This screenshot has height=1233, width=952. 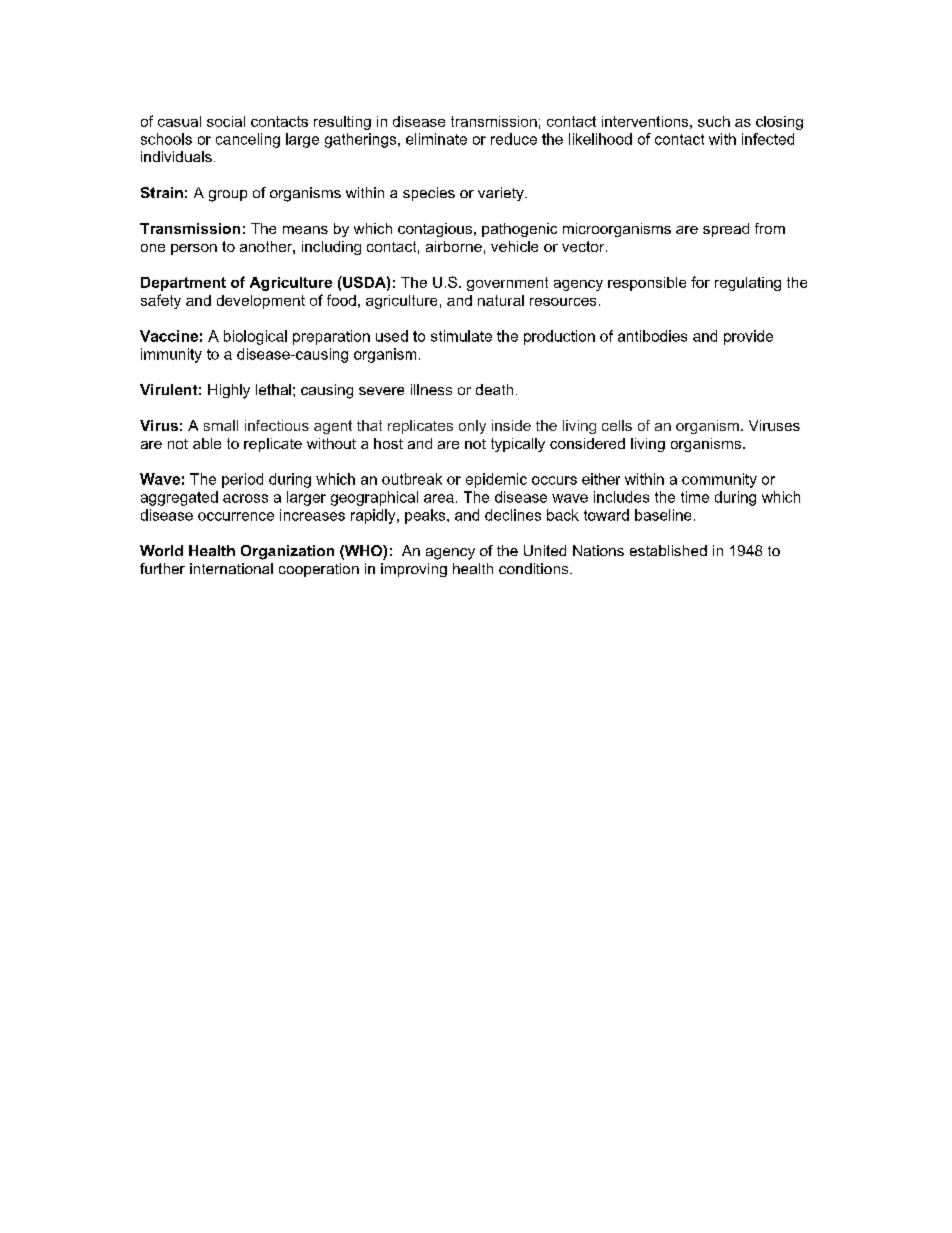 What do you see at coordinates (436, 139) in the screenshot?
I see `eliminate` at bounding box center [436, 139].
